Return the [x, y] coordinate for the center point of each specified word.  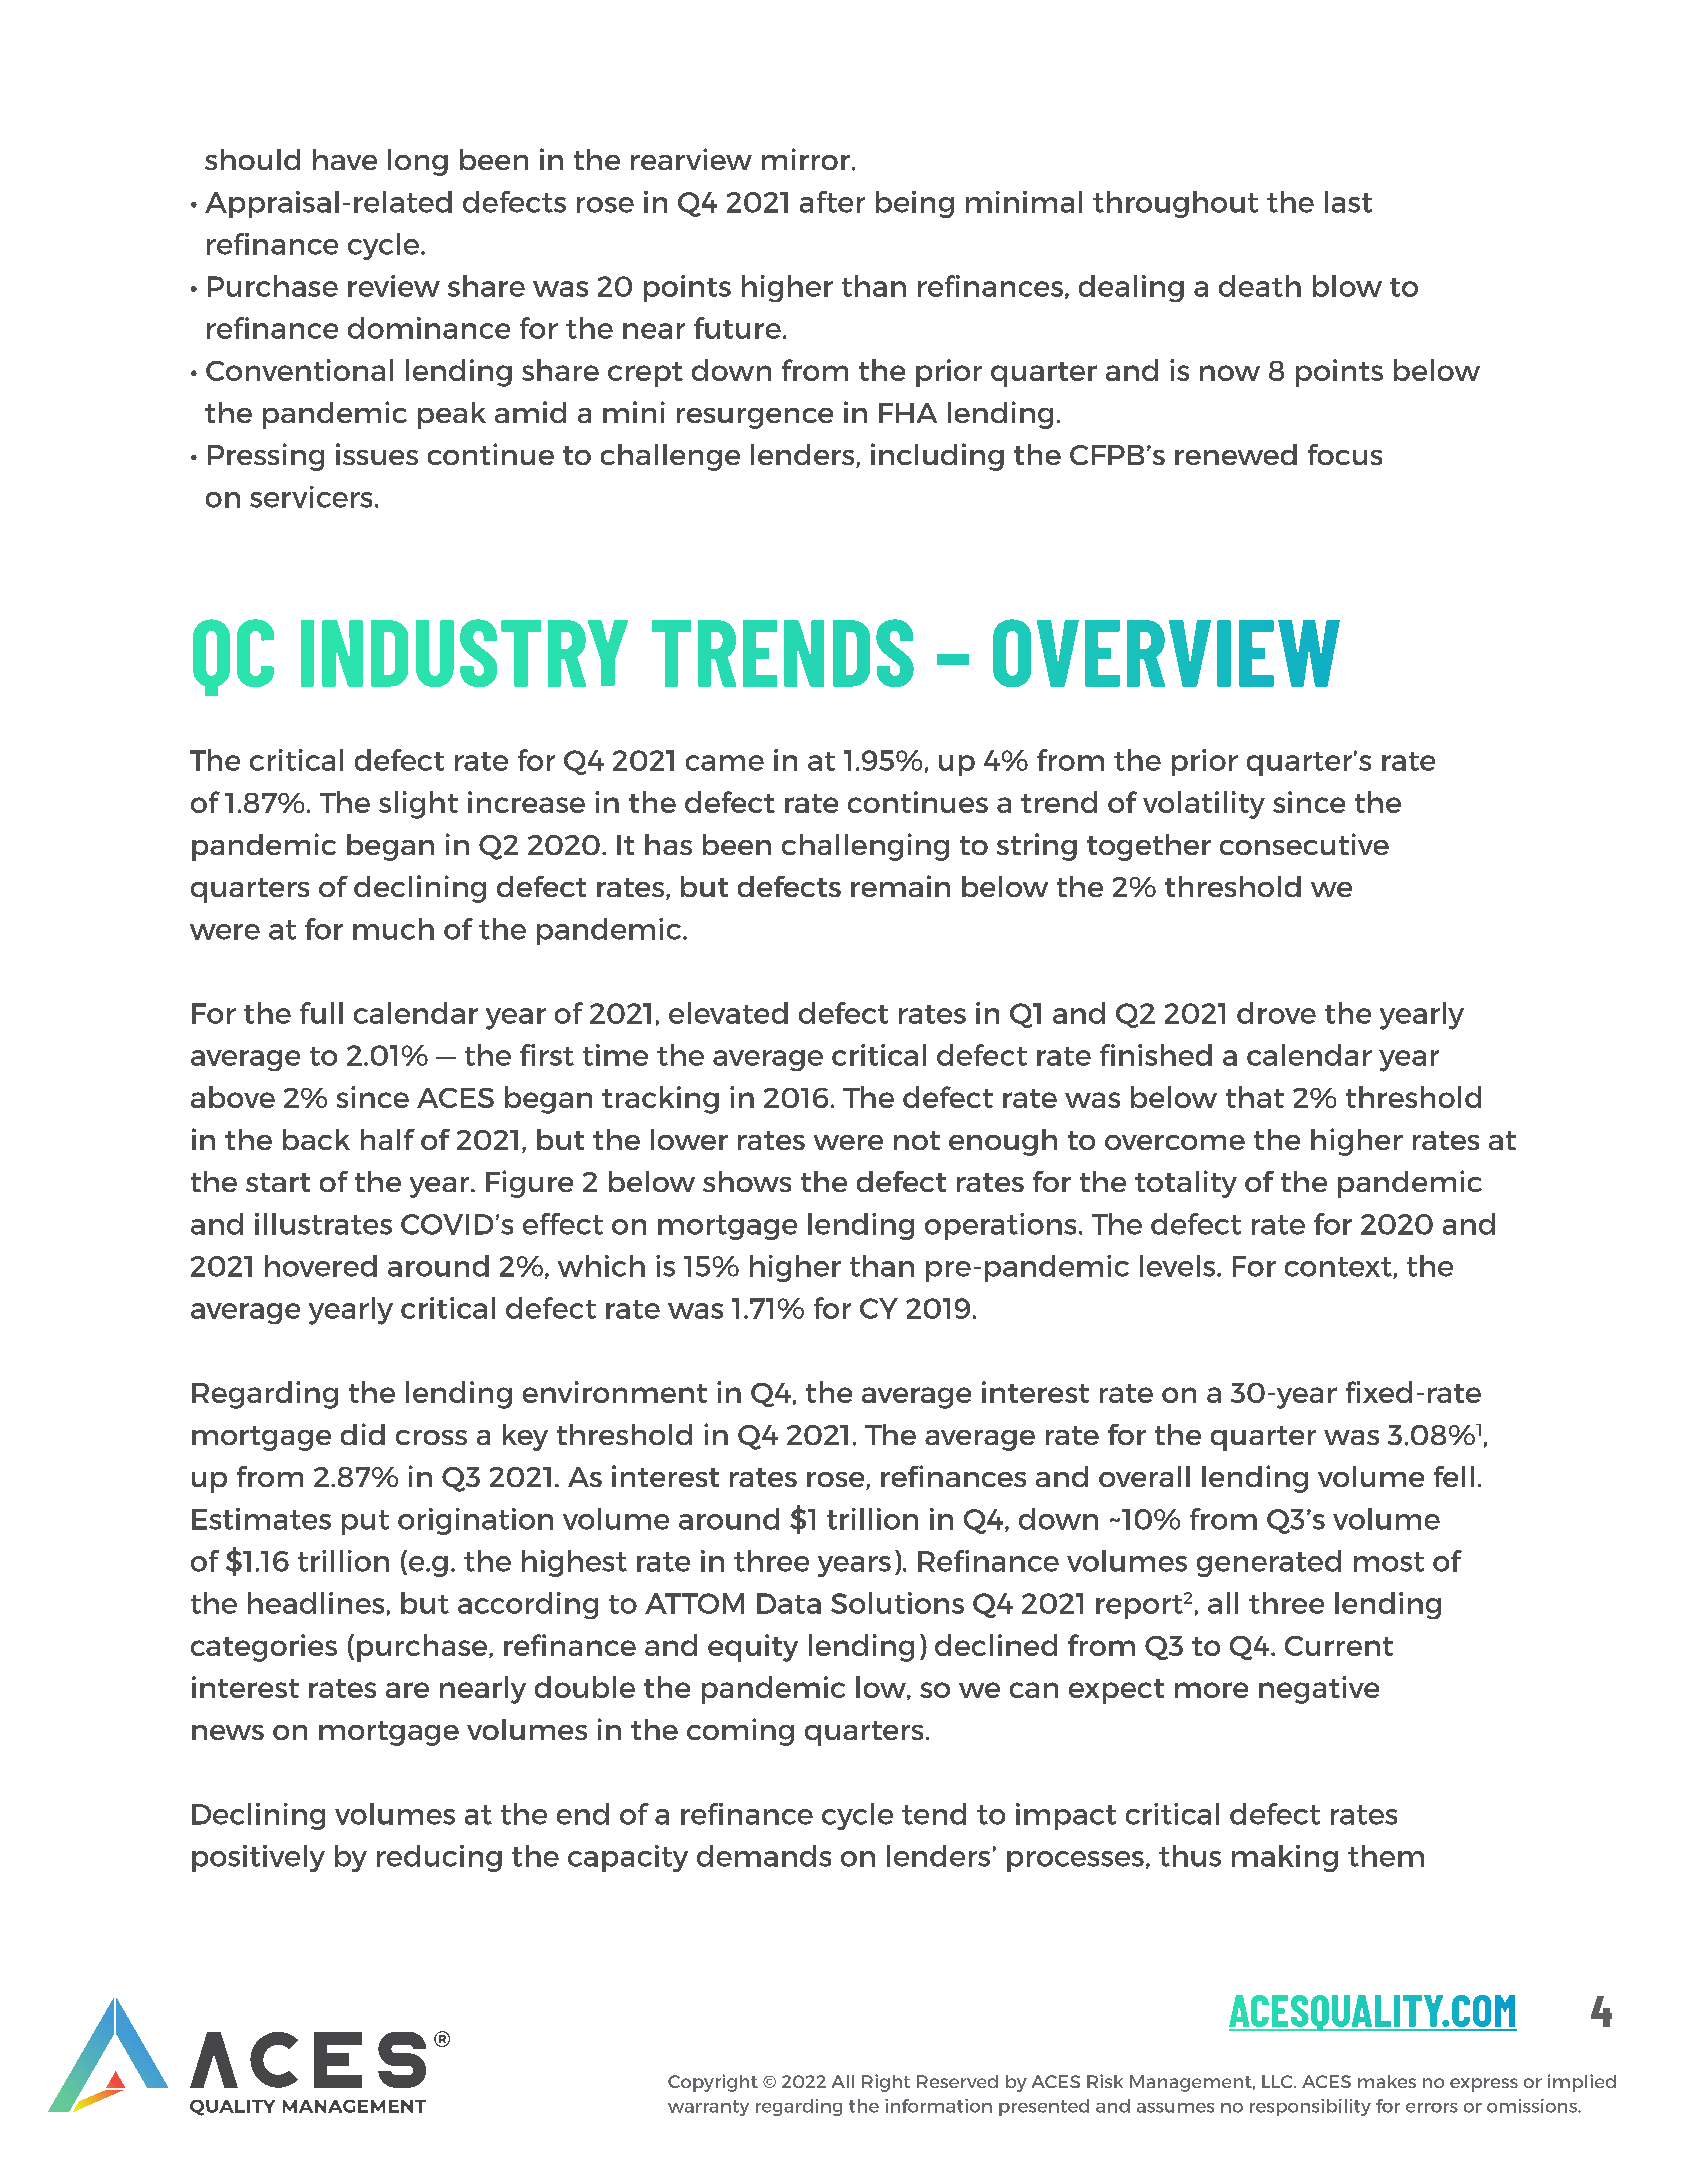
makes [1387, 2081]
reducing [439, 1858]
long [418, 162]
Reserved [957, 2081]
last [1348, 202]
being [915, 204]
